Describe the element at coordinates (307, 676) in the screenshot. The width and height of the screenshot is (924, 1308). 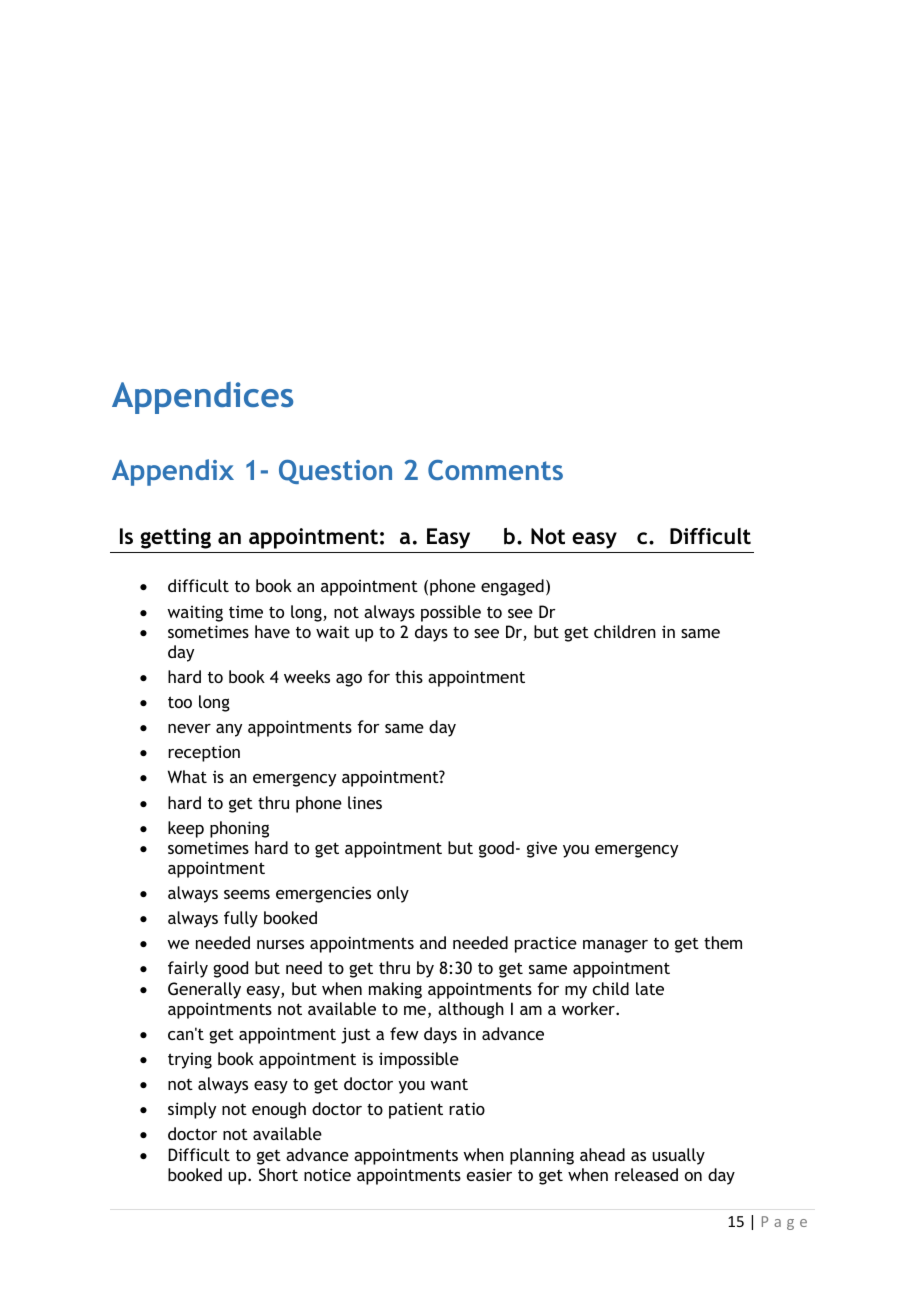
I see `weeks` at that location.
